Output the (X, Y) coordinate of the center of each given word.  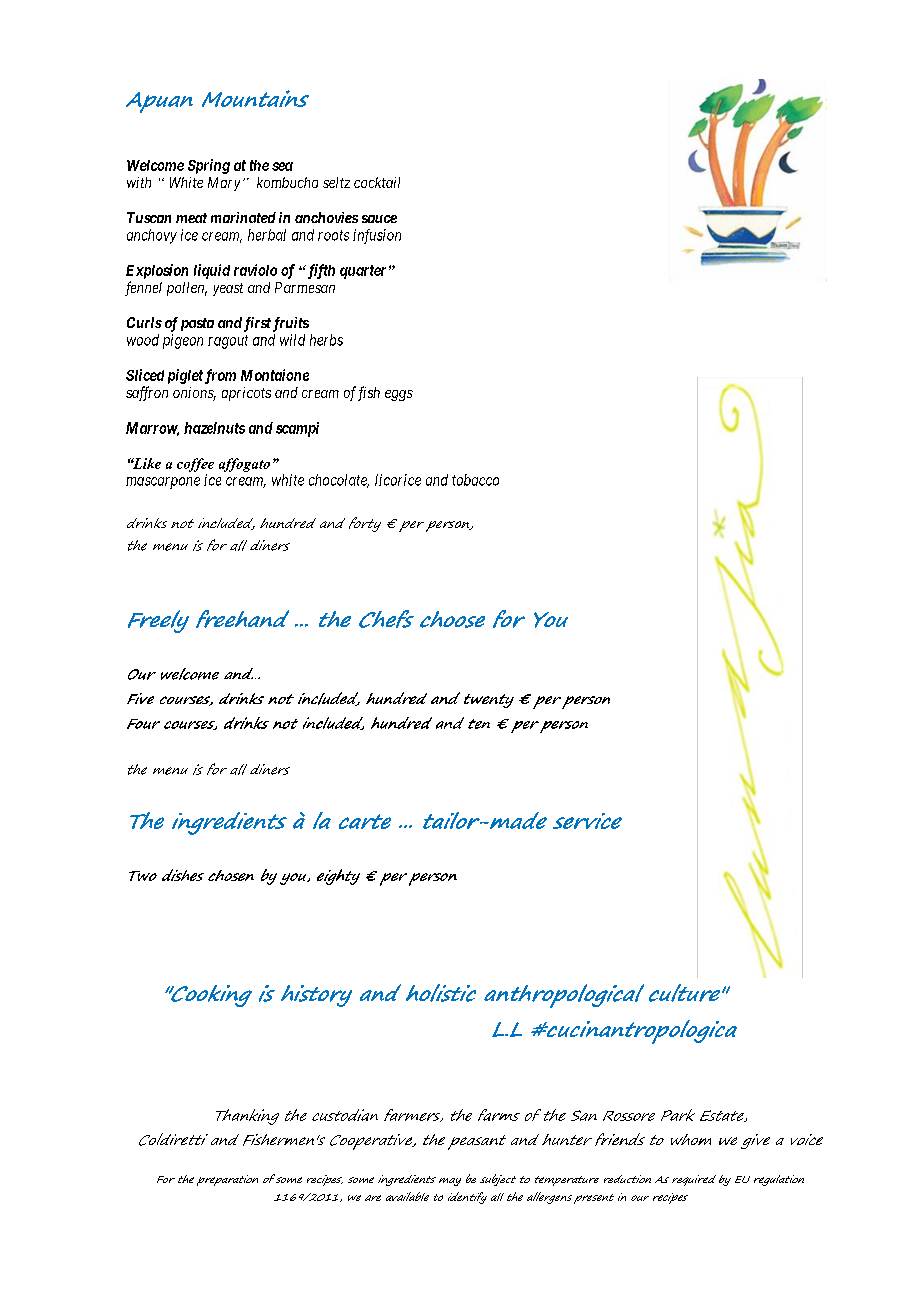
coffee (195, 465)
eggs (399, 395)
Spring (209, 166)
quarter (363, 272)
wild (292, 340)
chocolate (339, 481)
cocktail (377, 182)
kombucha (287, 182)
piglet (185, 376)
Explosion (157, 271)
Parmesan (305, 287)
